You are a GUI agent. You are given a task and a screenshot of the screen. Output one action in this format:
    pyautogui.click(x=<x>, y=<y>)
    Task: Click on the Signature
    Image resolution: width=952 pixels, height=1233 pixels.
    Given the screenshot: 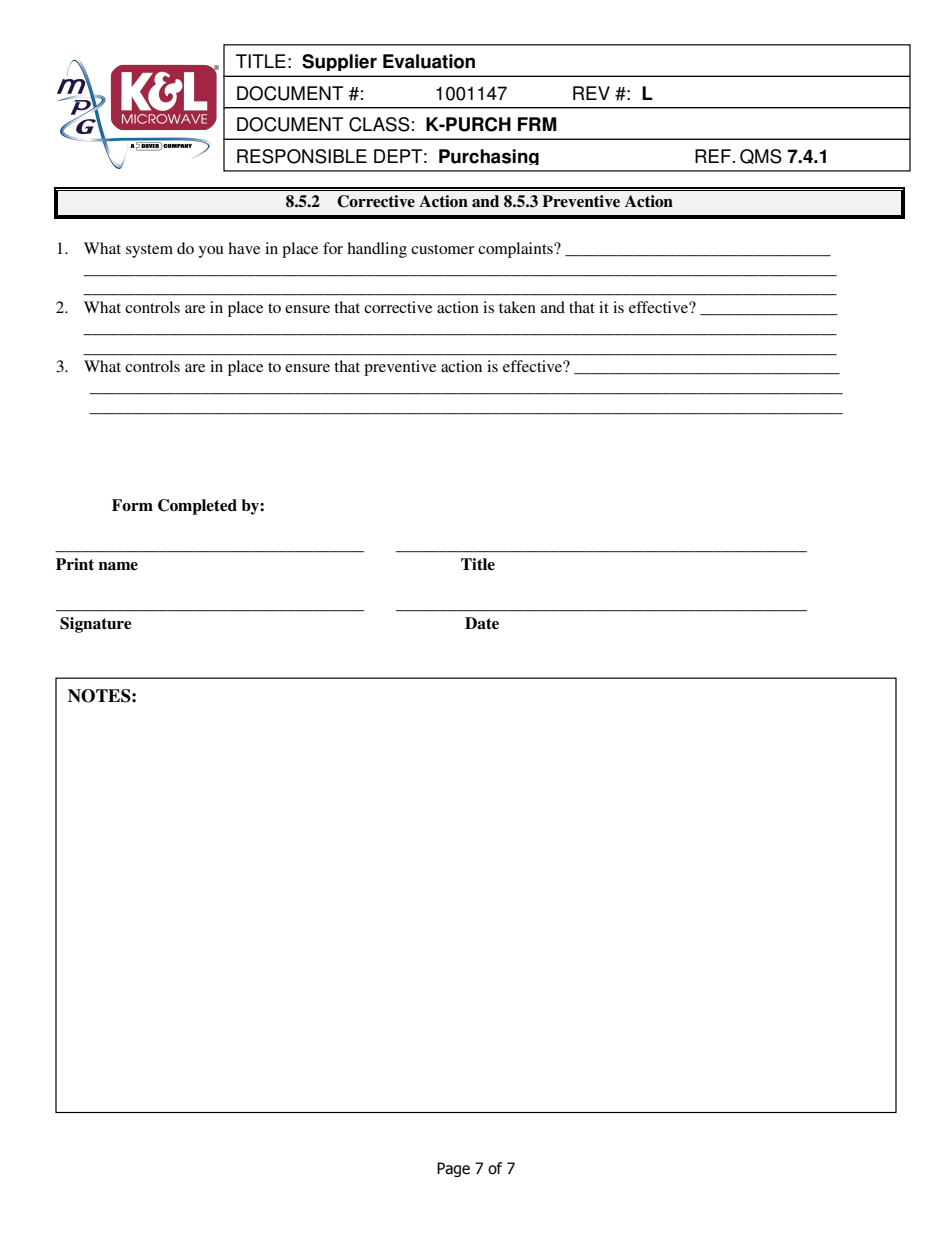 What is the action you would take?
    pyautogui.click(x=96, y=625)
